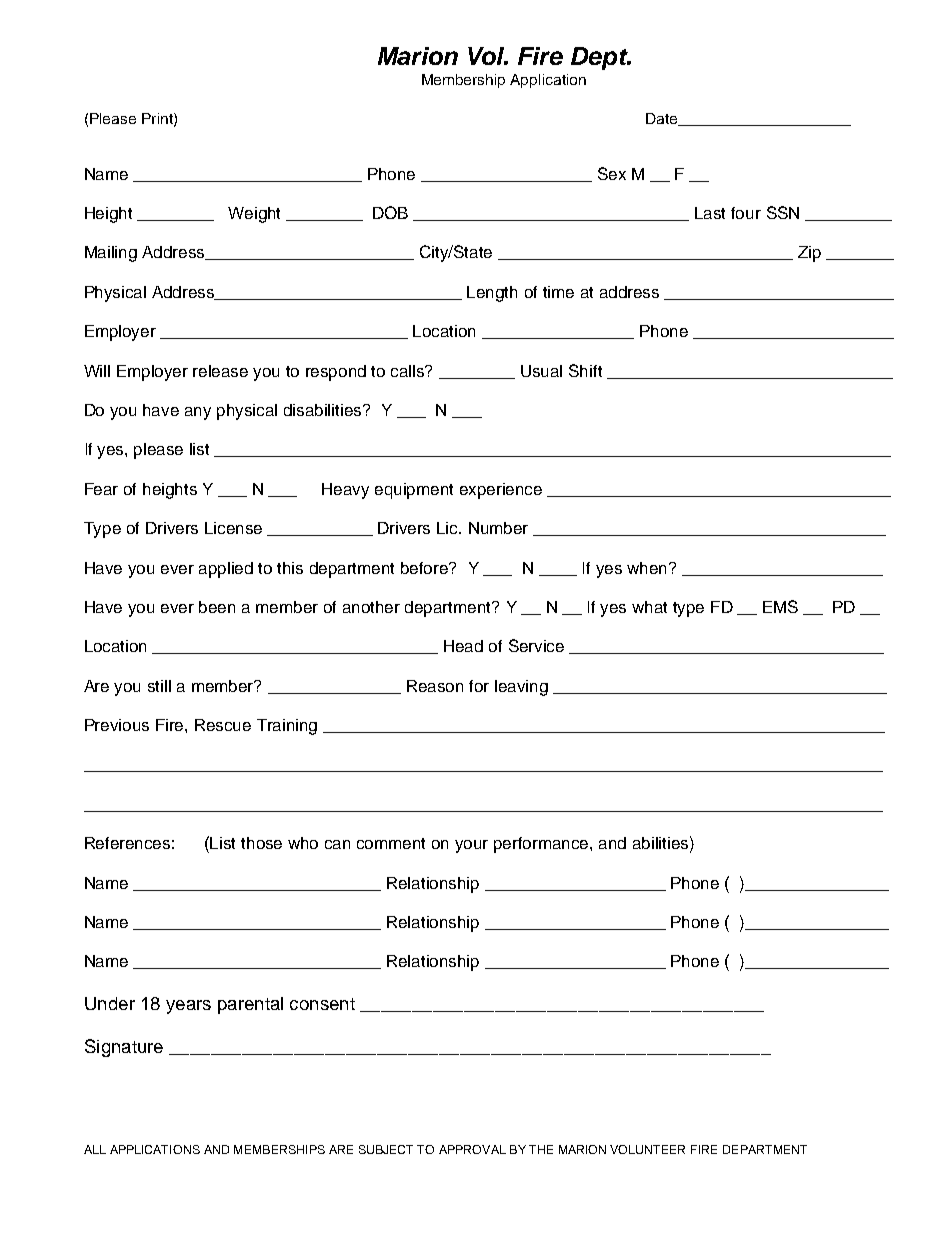 This screenshot has width=952, height=1233. I want to click on release, so click(220, 371).
